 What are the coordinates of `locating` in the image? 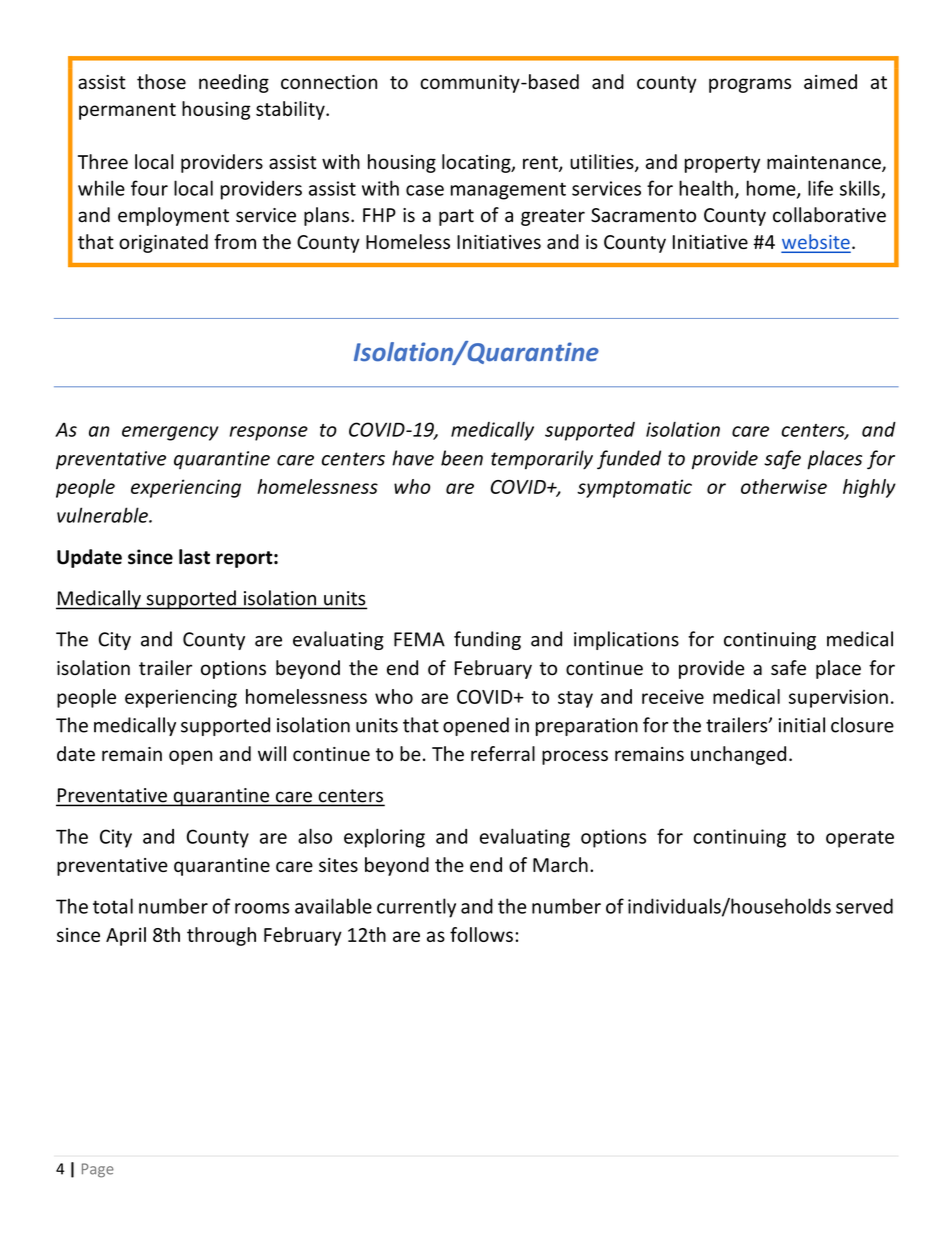 It's located at (477, 163).
